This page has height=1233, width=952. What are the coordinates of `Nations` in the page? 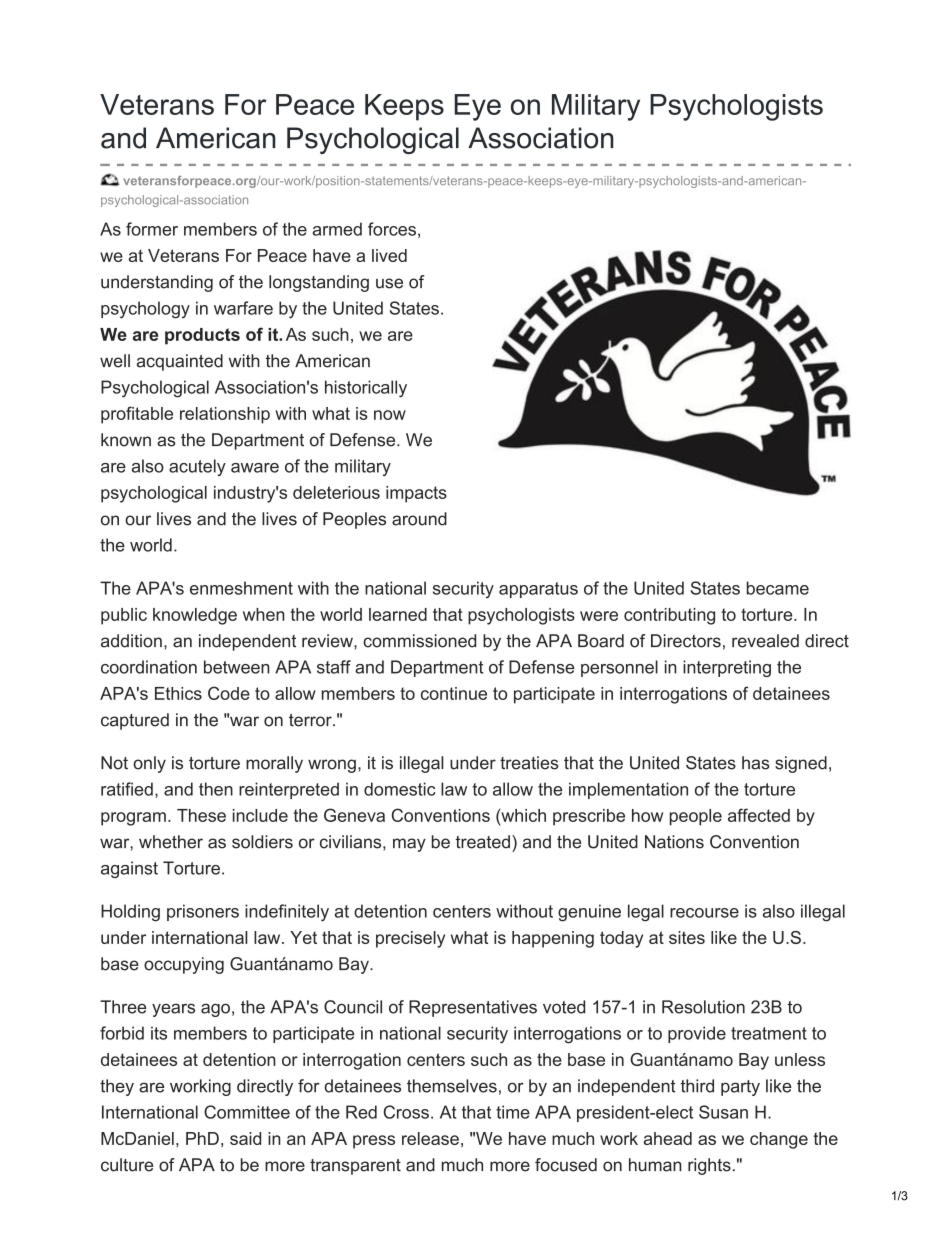 It's located at (674, 842).
